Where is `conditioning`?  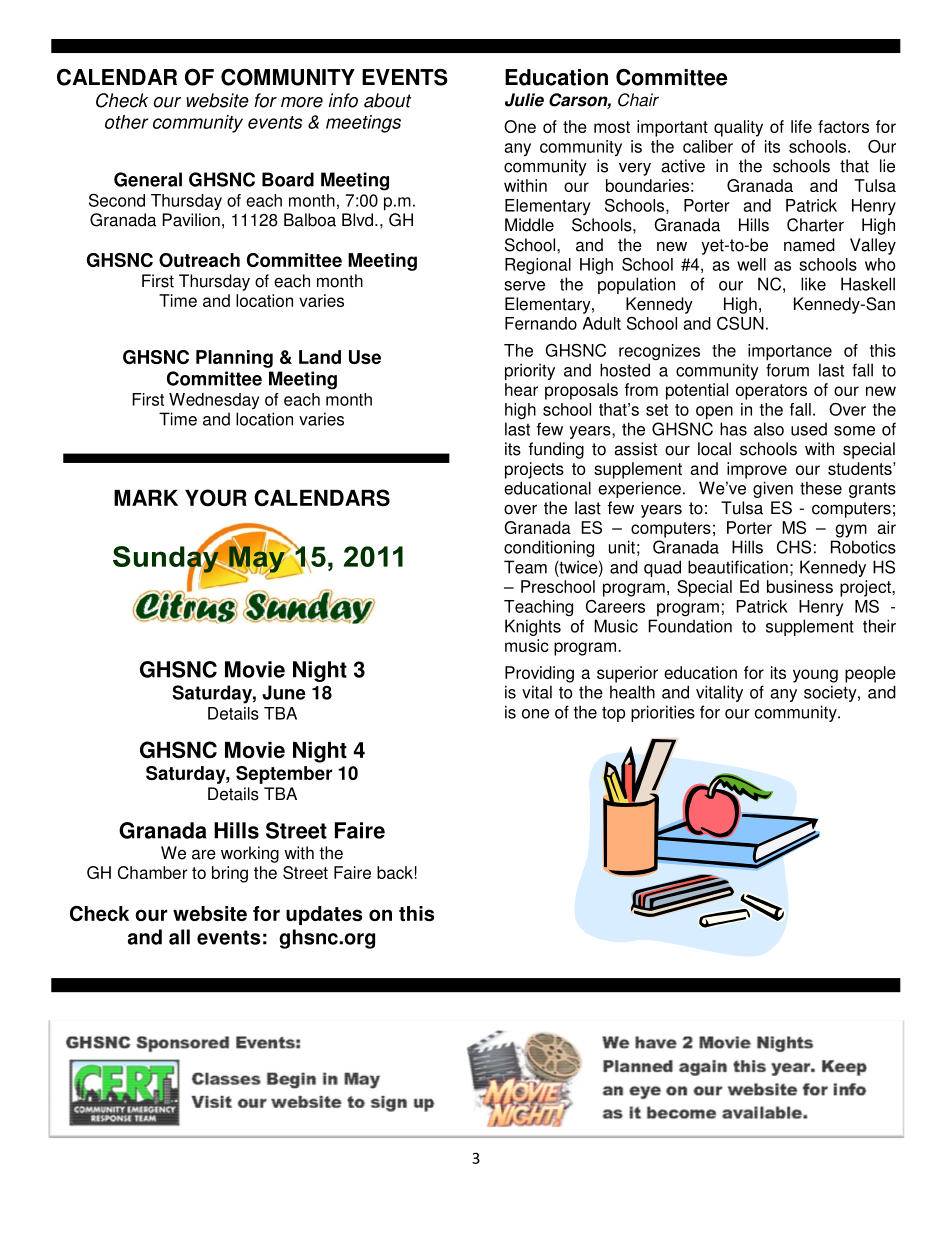 conditioning is located at coordinates (549, 548).
